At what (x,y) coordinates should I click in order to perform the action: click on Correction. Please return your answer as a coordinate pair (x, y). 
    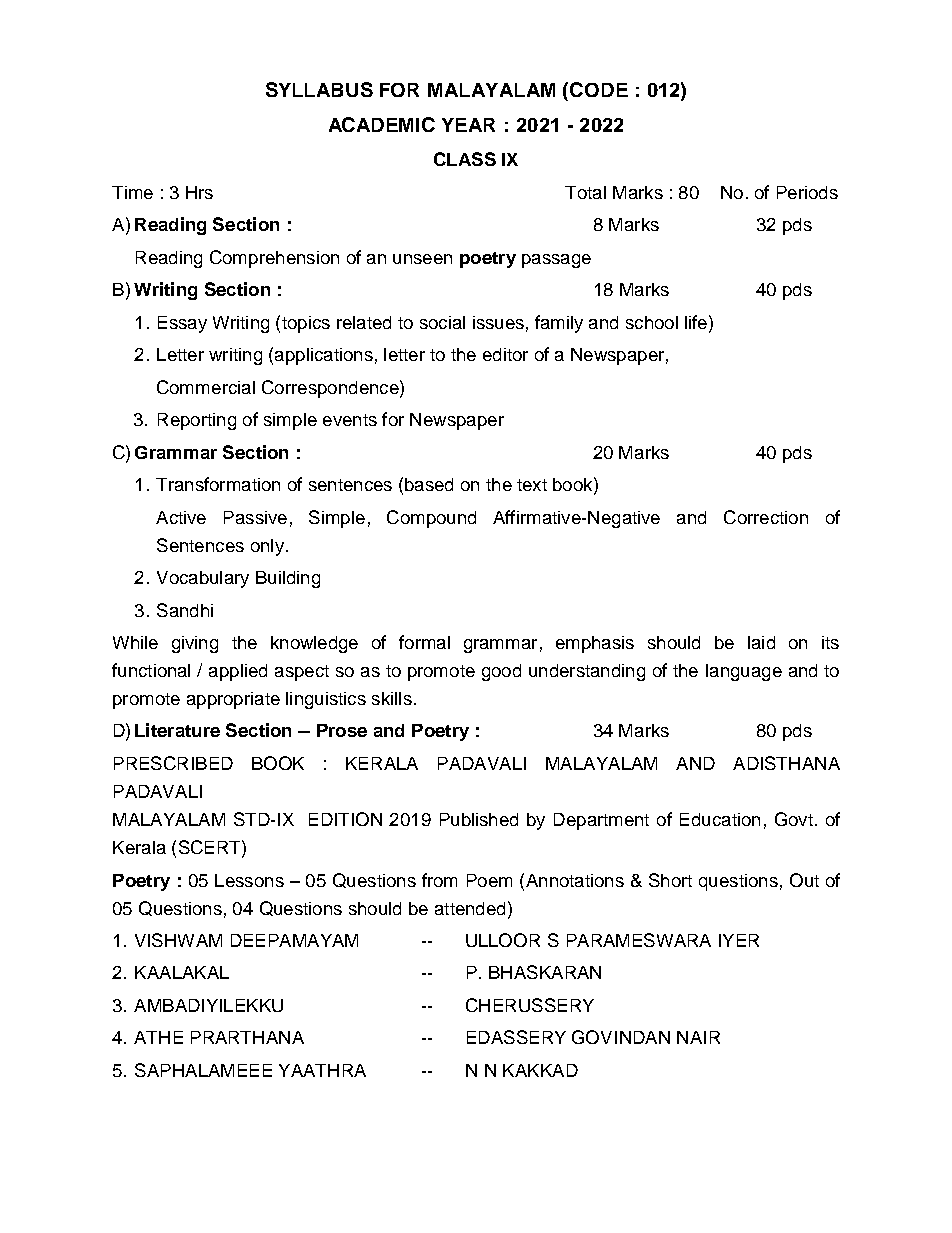
    Looking at the image, I should click on (766, 517).
